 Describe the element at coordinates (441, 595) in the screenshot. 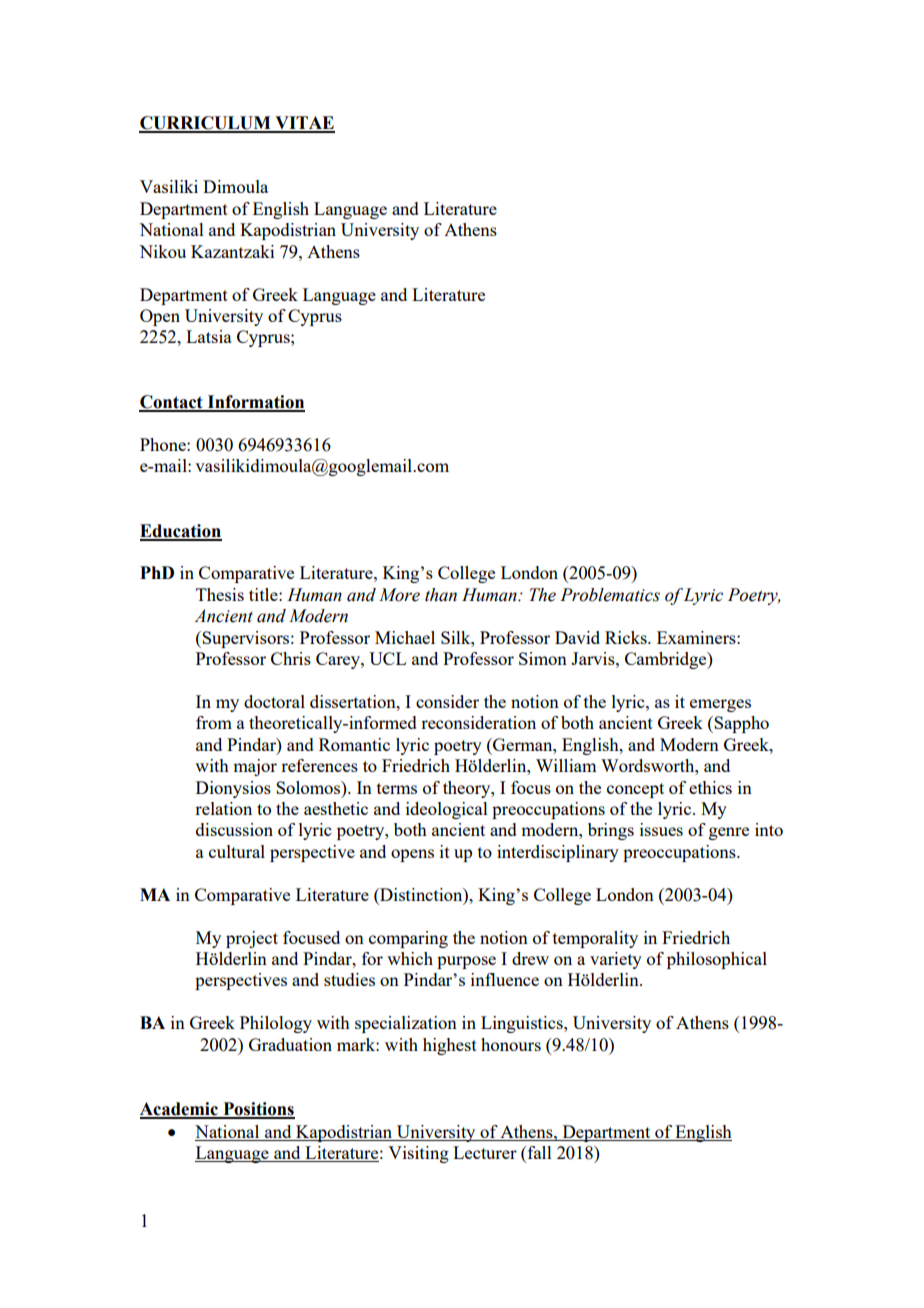

I see `than` at that location.
